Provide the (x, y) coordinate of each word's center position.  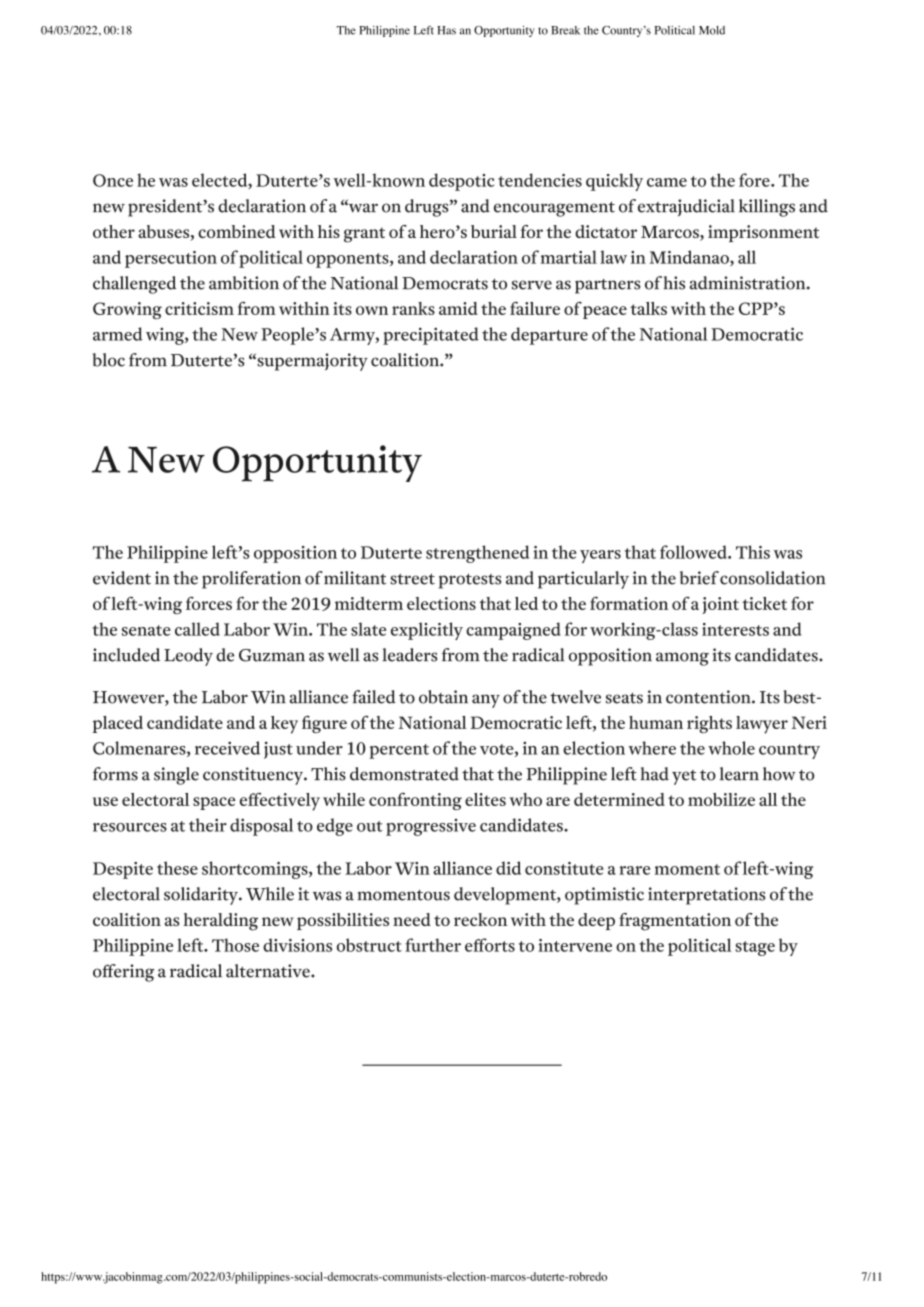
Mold (712, 30)
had (655, 774)
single (176, 776)
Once (113, 180)
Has (446, 30)
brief (699, 578)
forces (209, 603)
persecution (171, 259)
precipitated (431, 336)
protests (470, 581)
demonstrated (404, 774)
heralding (221, 922)
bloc (109, 360)
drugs (428, 208)
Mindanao (690, 258)
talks (648, 308)
